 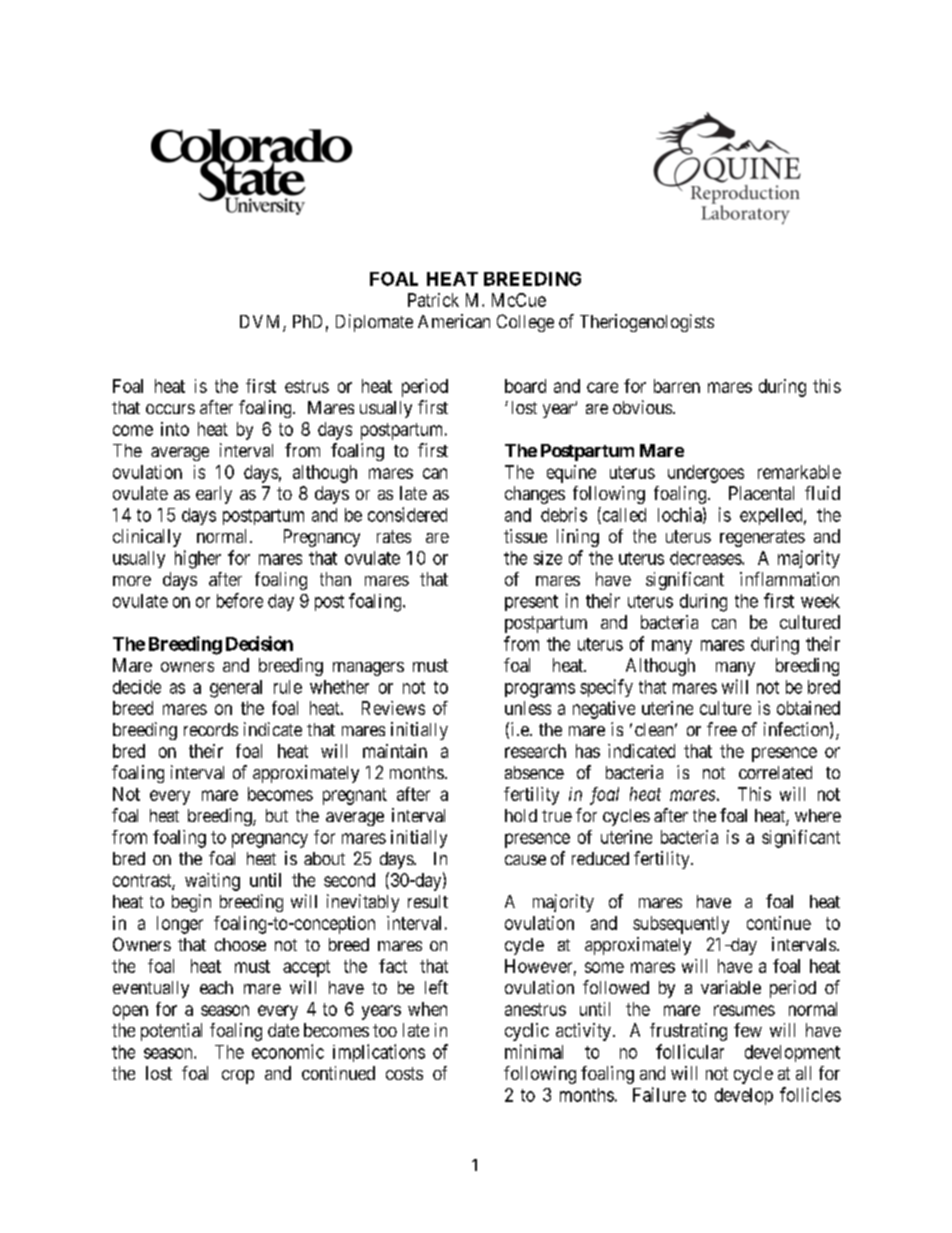 What do you see at coordinates (761, 493) in the screenshot?
I see `Placental` at bounding box center [761, 493].
